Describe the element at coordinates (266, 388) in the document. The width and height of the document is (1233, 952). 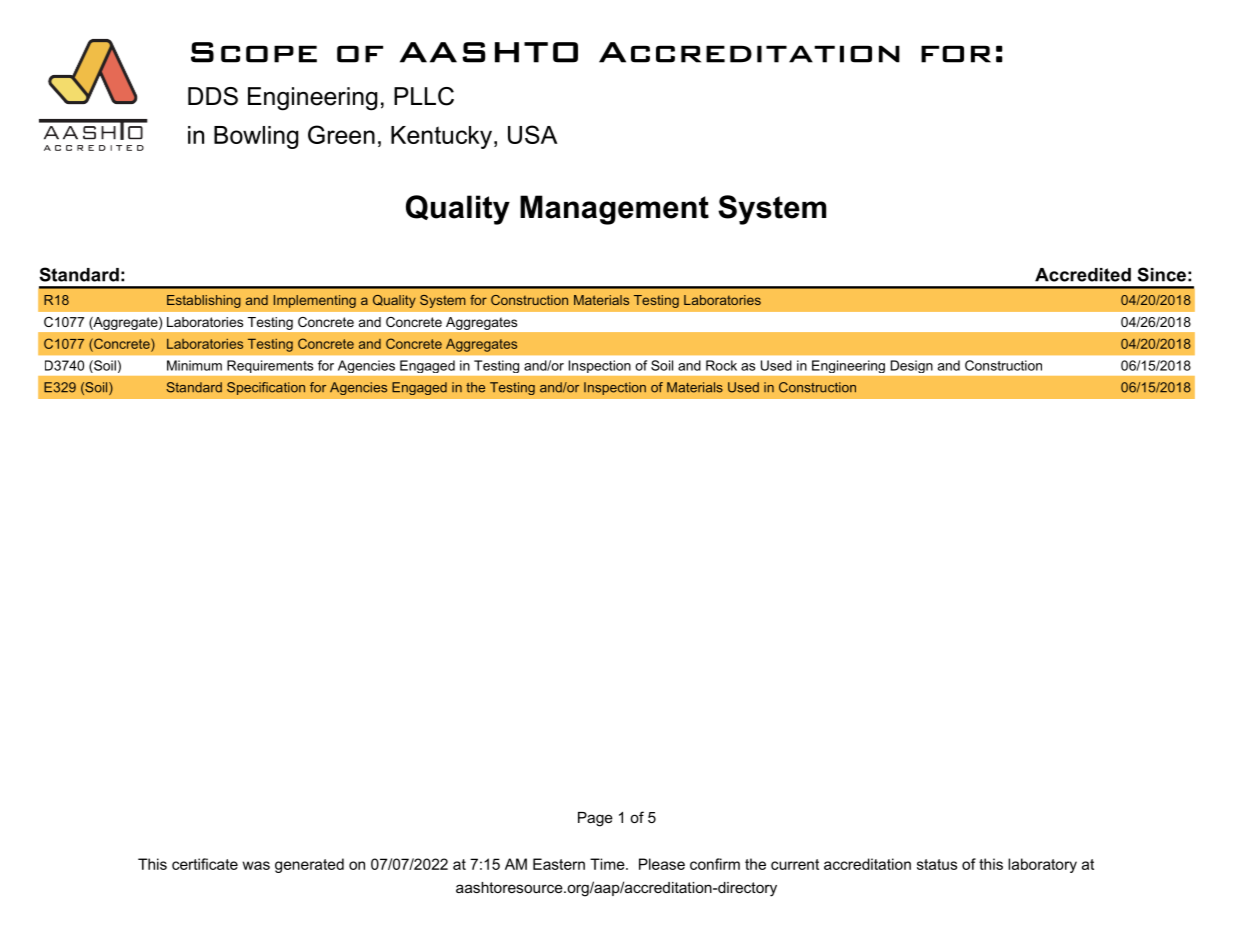
I see `Specification` at that location.
